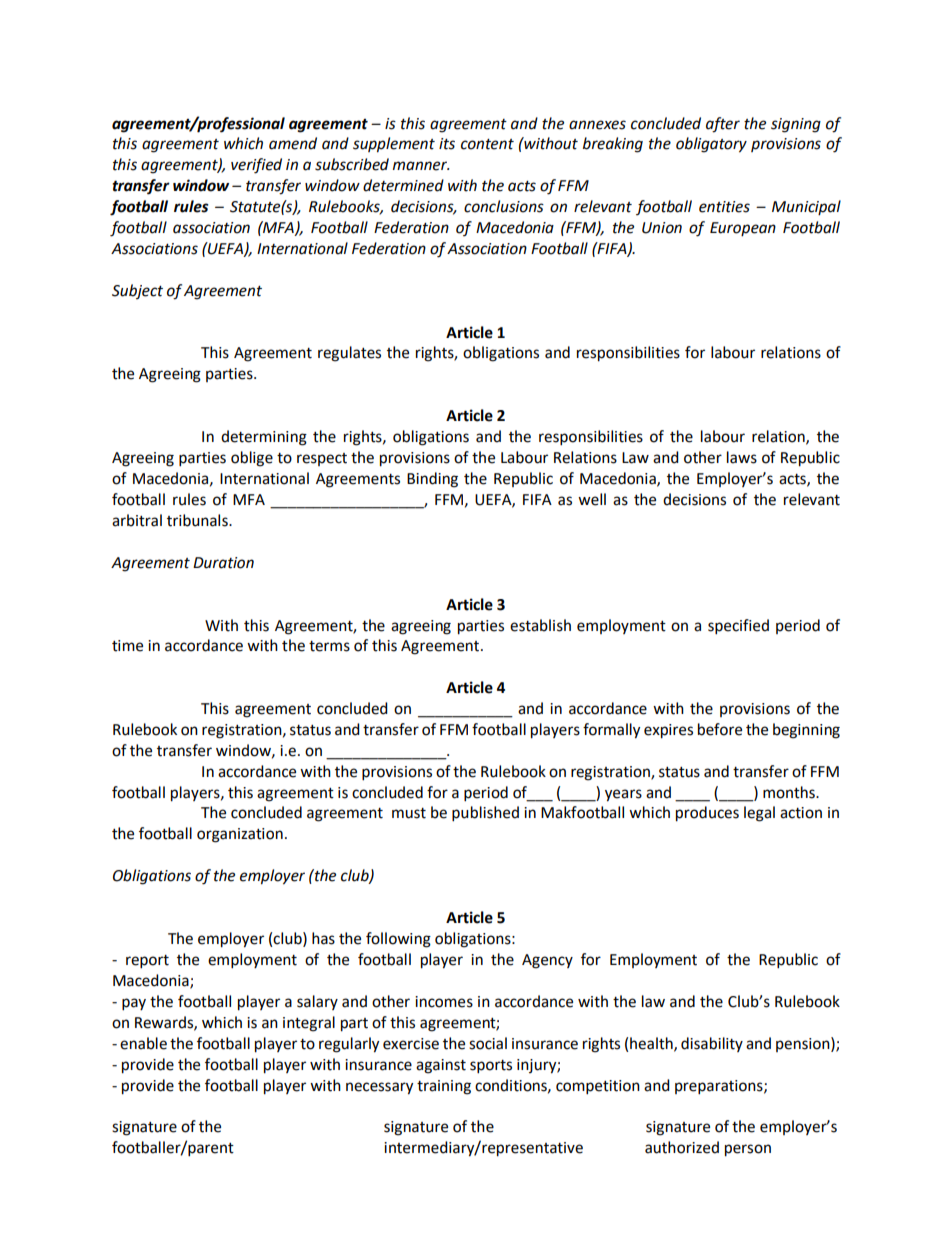 This document has width=952, height=1233. Describe the element at coordinates (447, 144) in the document. I see `its` at that location.
